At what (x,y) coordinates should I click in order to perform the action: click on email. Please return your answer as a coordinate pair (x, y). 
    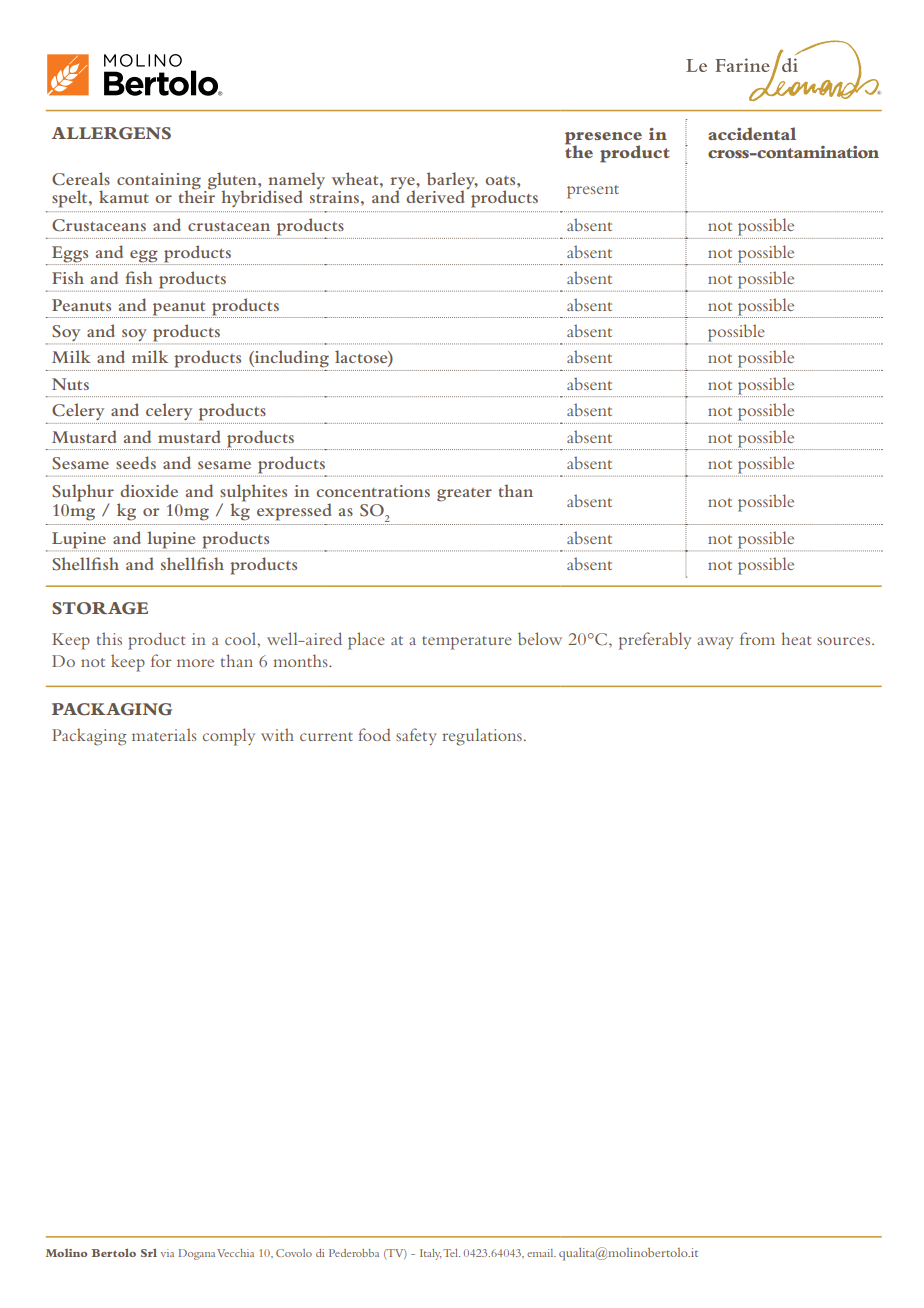
    Looking at the image, I should click on (541, 1253).
